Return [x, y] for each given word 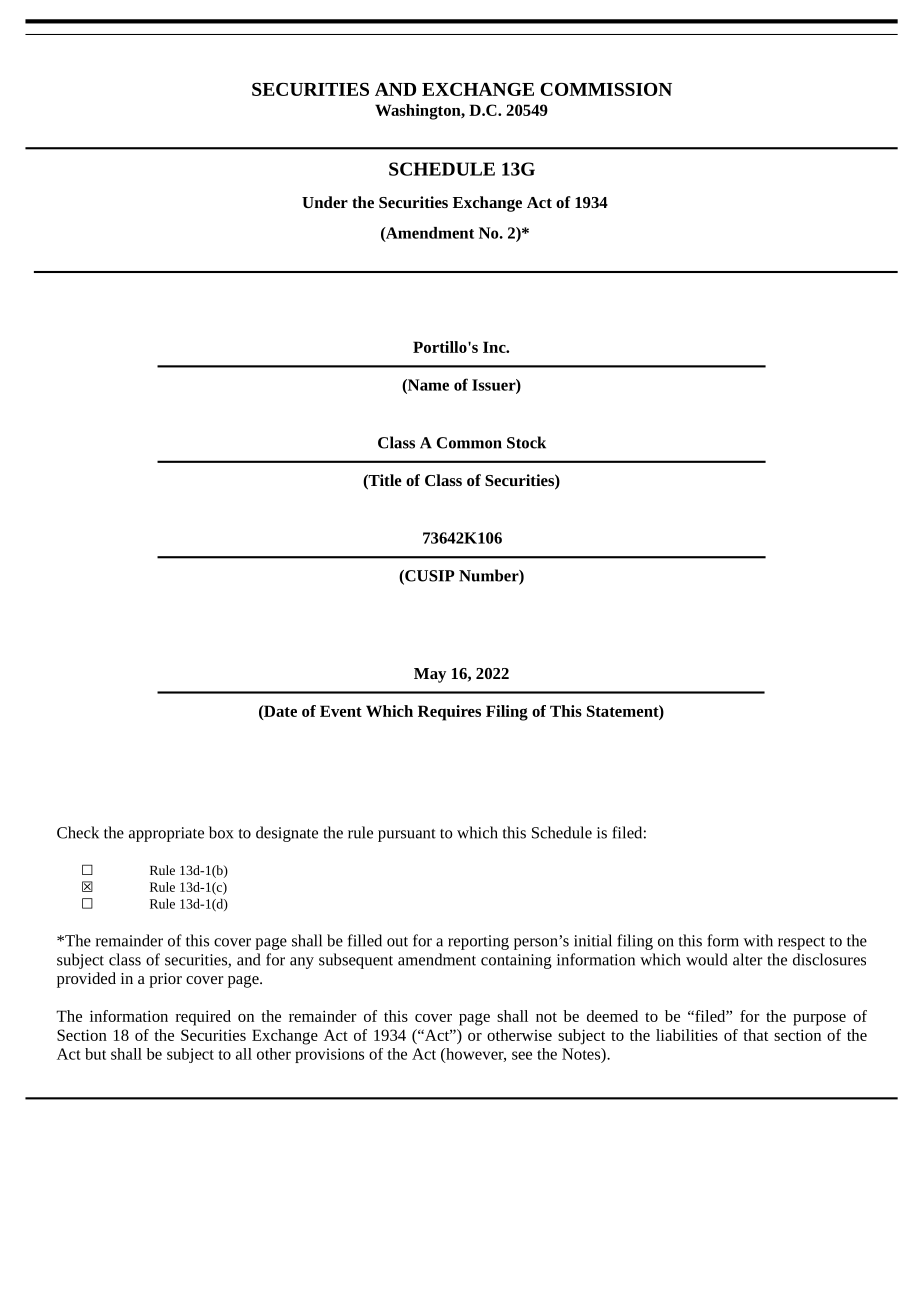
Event [341, 711]
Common [469, 443]
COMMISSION [606, 89]
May [430, 675]
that [755, 1035]
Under [325, 202]
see [522, 1055]
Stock [526, 442]
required [203, 1018]
